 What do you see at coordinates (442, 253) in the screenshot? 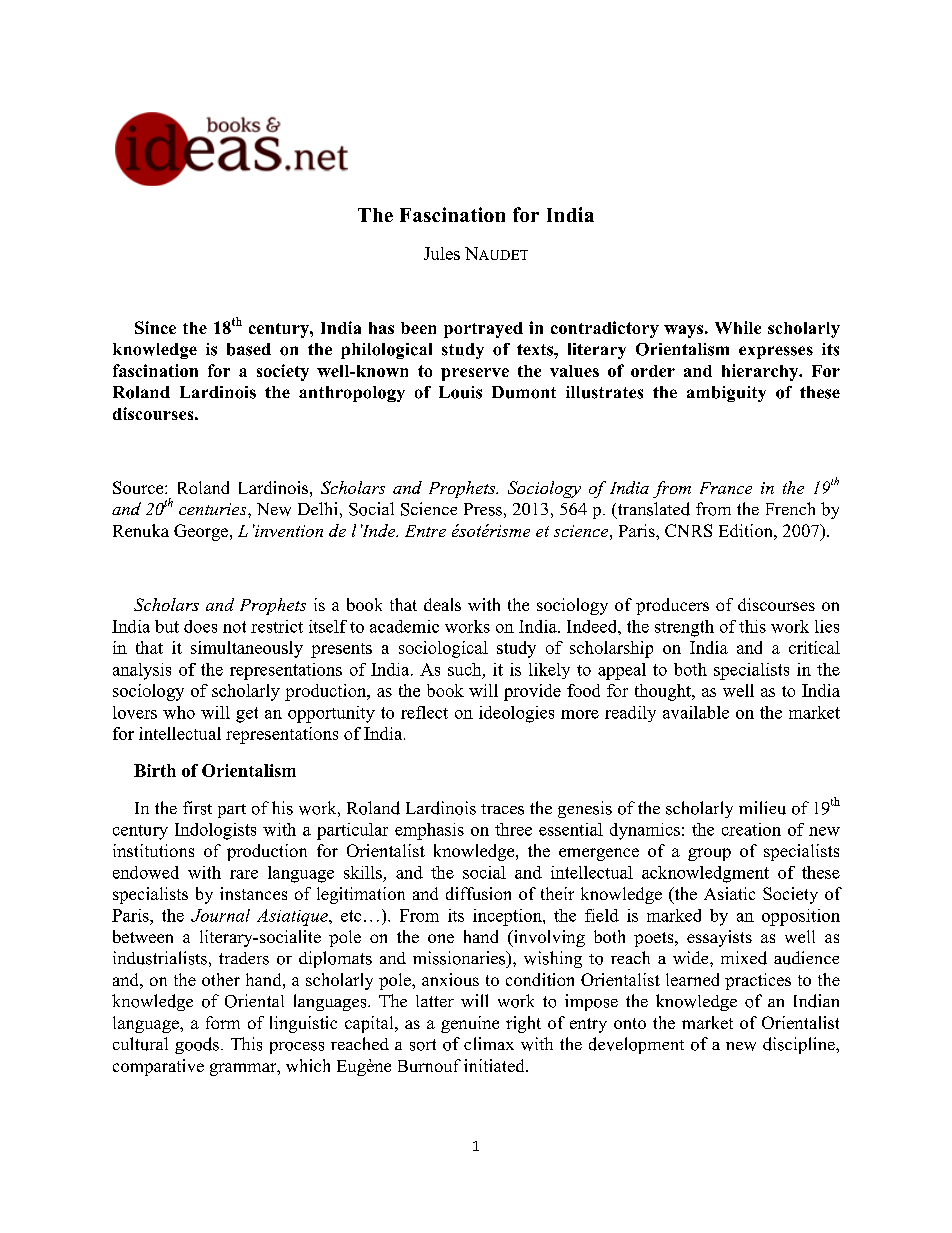
I see `Jules` at bounding box center [442, 253].
